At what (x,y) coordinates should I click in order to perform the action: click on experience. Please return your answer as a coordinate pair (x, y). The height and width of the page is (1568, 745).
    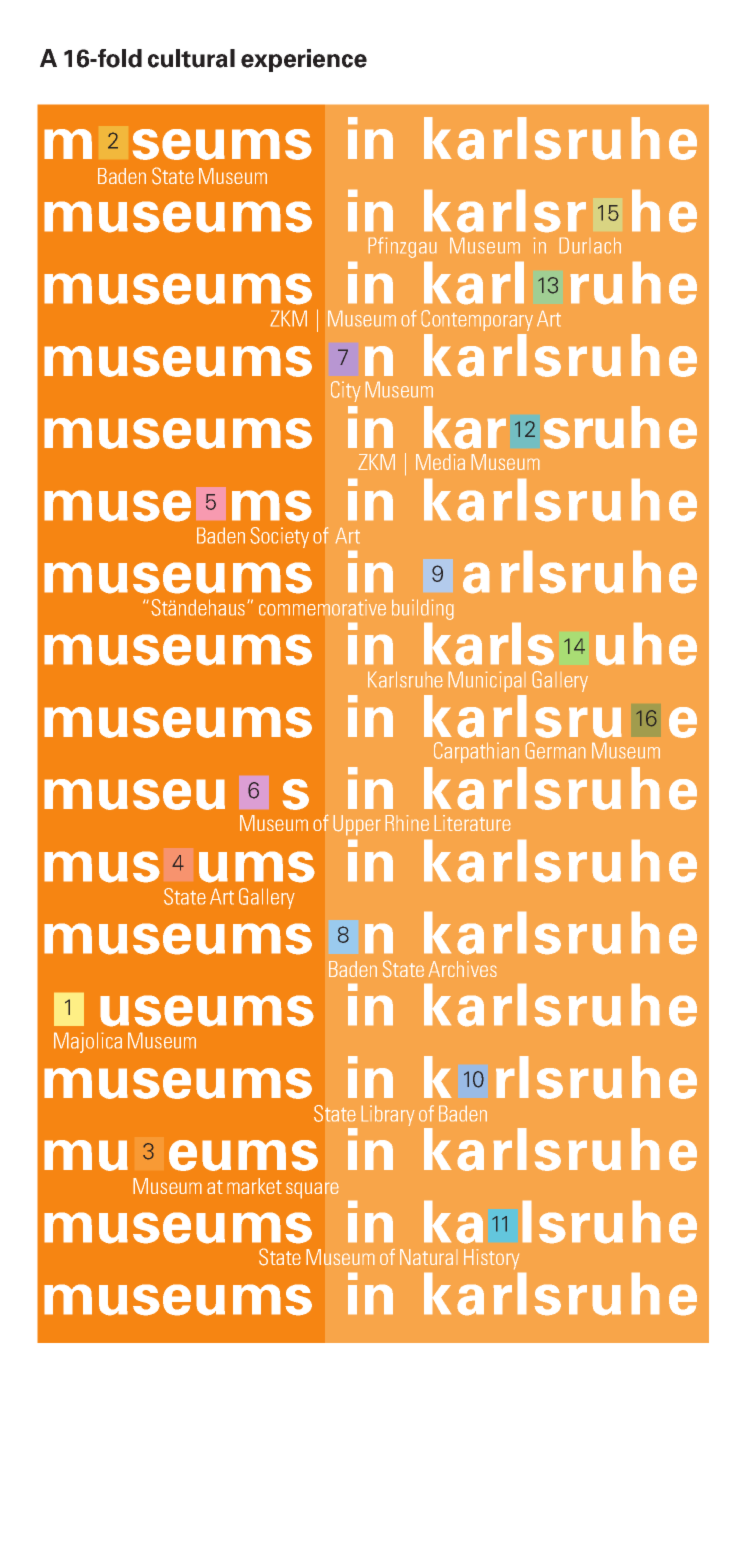
    Looking at the image, I should click on (304, 60).
